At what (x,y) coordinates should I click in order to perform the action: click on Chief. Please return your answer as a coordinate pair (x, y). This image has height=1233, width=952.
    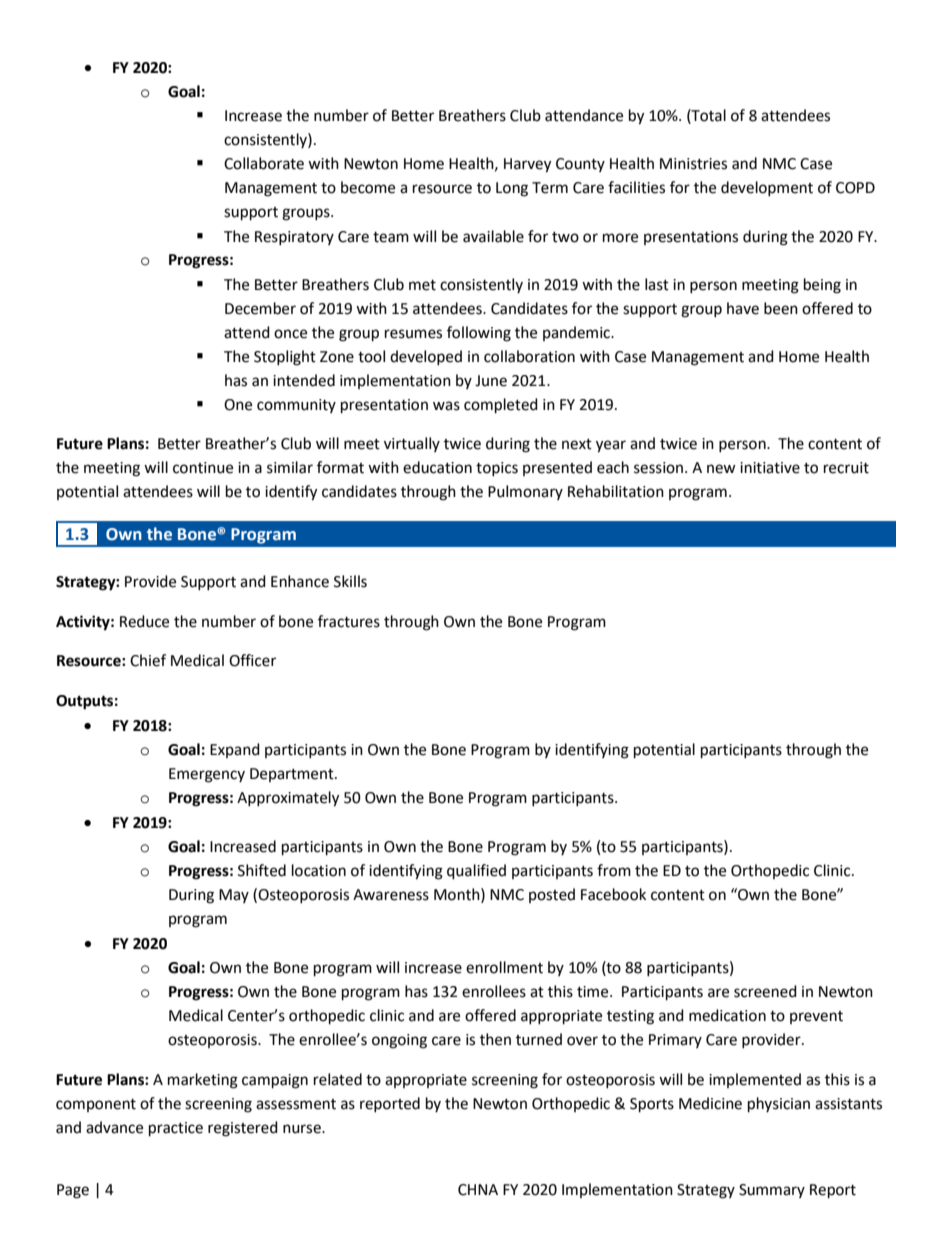
    Looking at the image, I should click on (148, 660).
